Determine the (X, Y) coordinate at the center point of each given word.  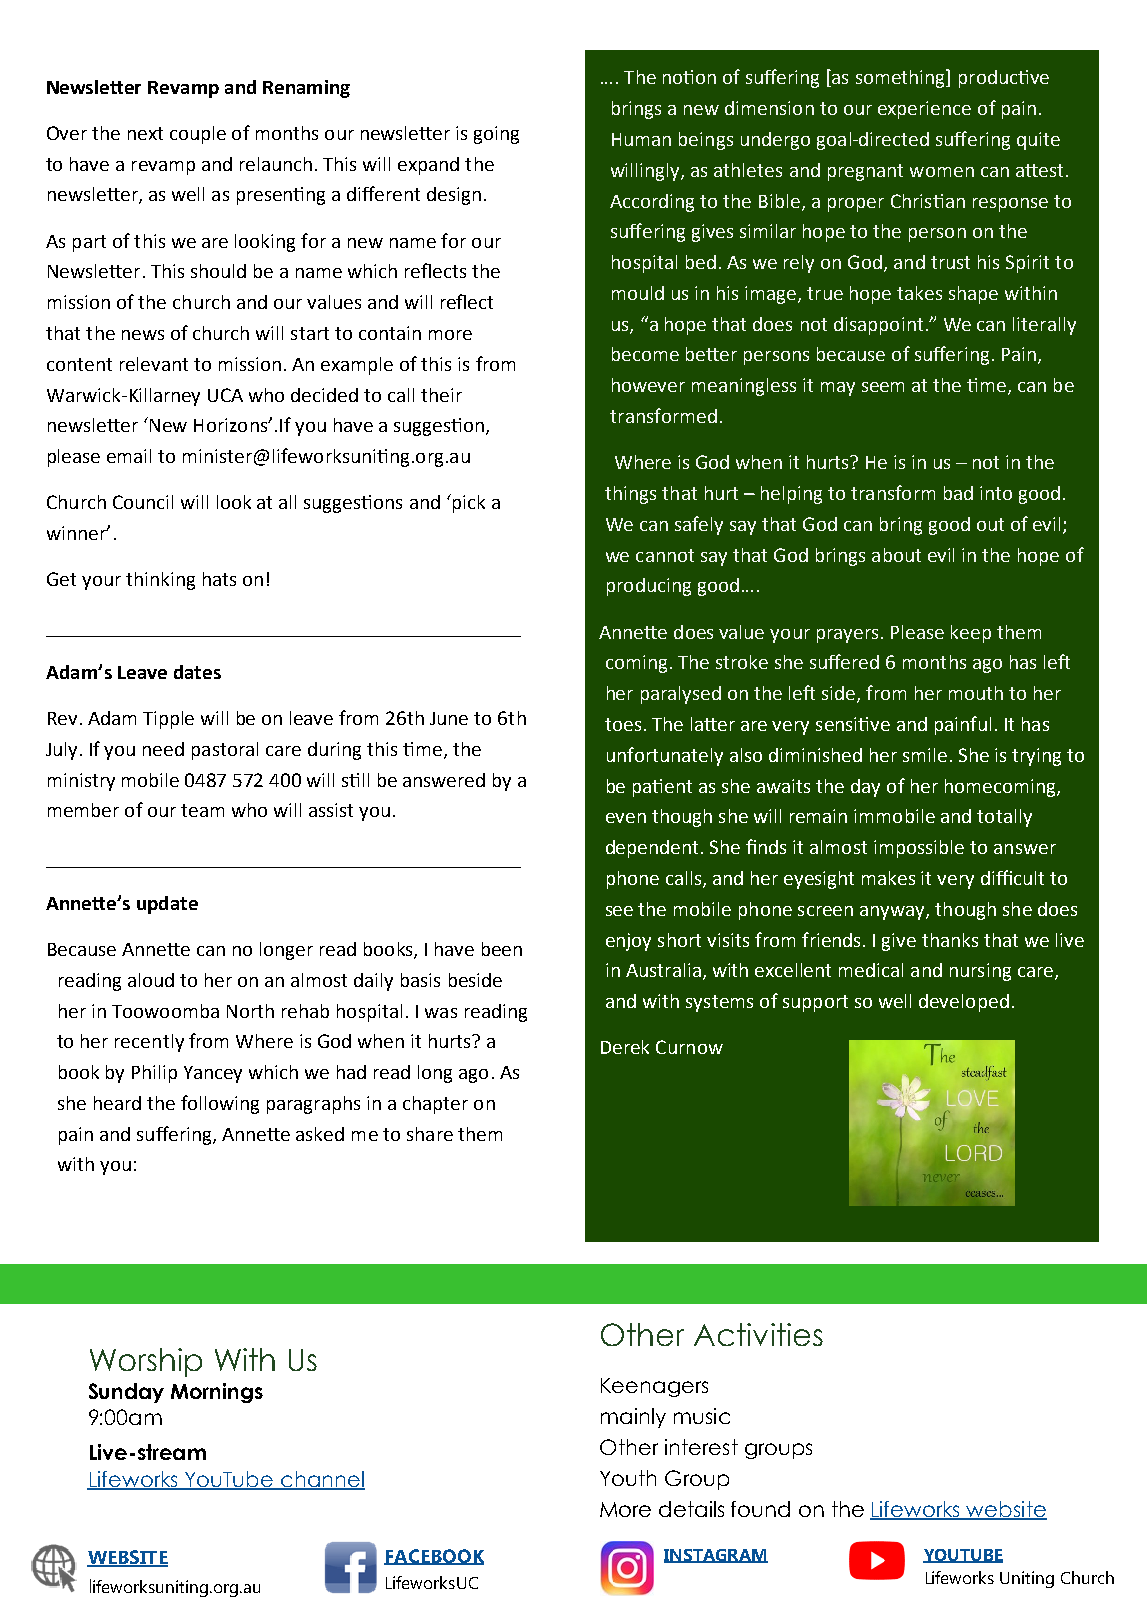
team (202, 810)
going (496, 135)
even (626, 818)
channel (322, 1480)
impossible (919, 849)
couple (198, 135)
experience (924, 110)
